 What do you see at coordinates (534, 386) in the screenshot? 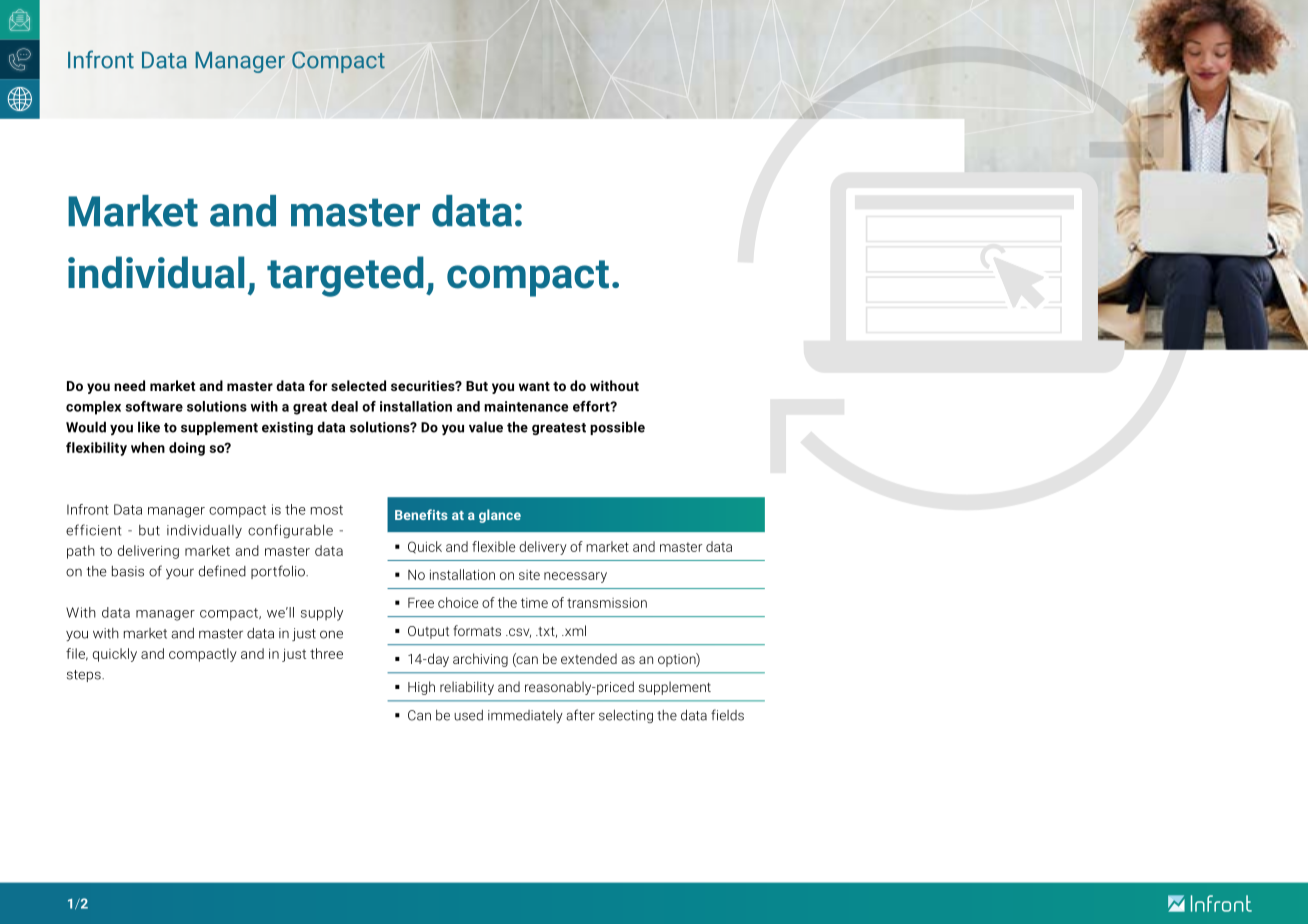
I see `want` at bounding box center [534, 386].
